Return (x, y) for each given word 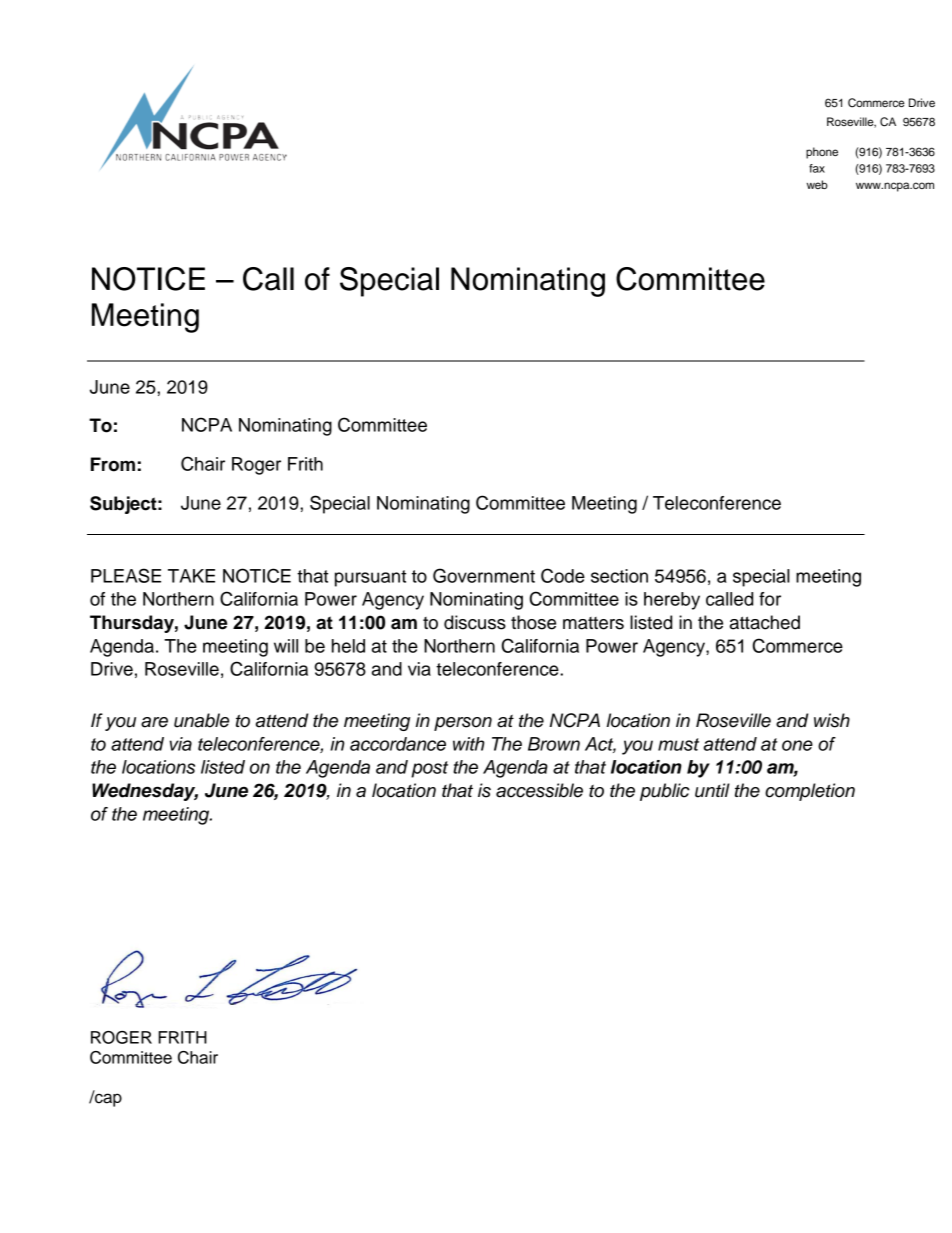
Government (484, 575)
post (429, 769)
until (712, 790)
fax (817, 168)
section (619, 576)
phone (822, 153)
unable (201, 720)
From (113, 464)
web (817, 184)
